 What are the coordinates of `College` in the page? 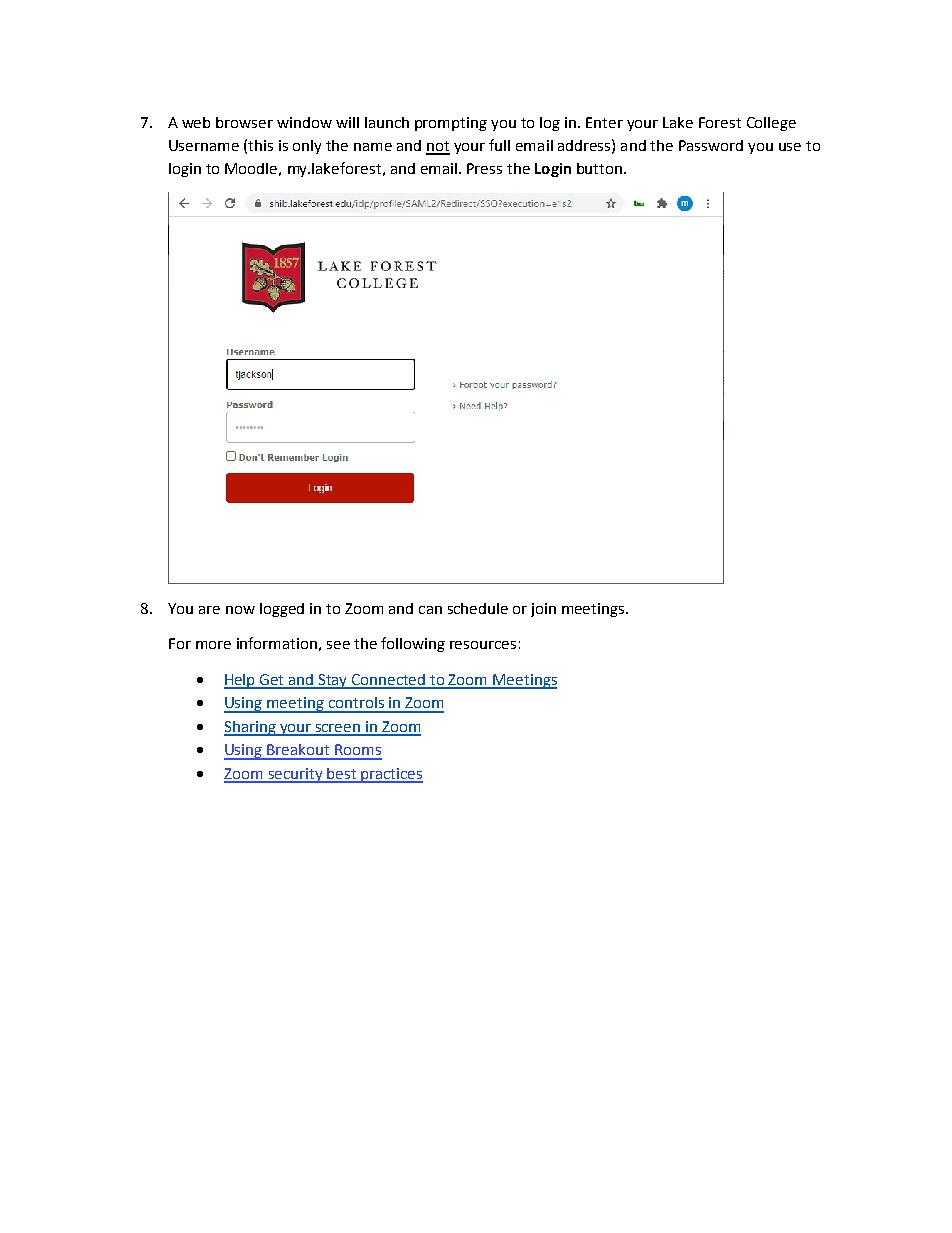 It's located at (771, 124).
